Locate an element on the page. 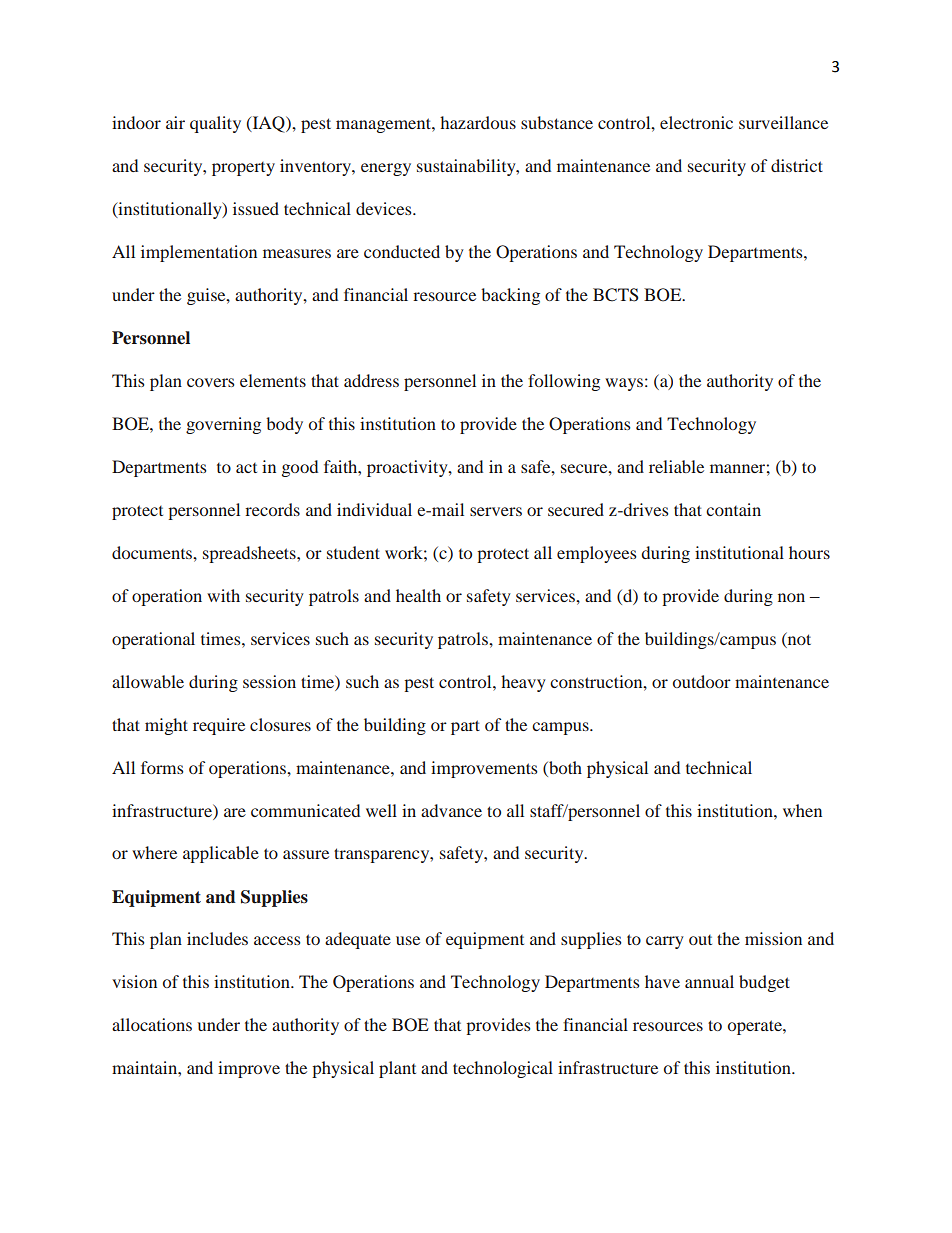  operate is located at coordinates (756, 1027).
